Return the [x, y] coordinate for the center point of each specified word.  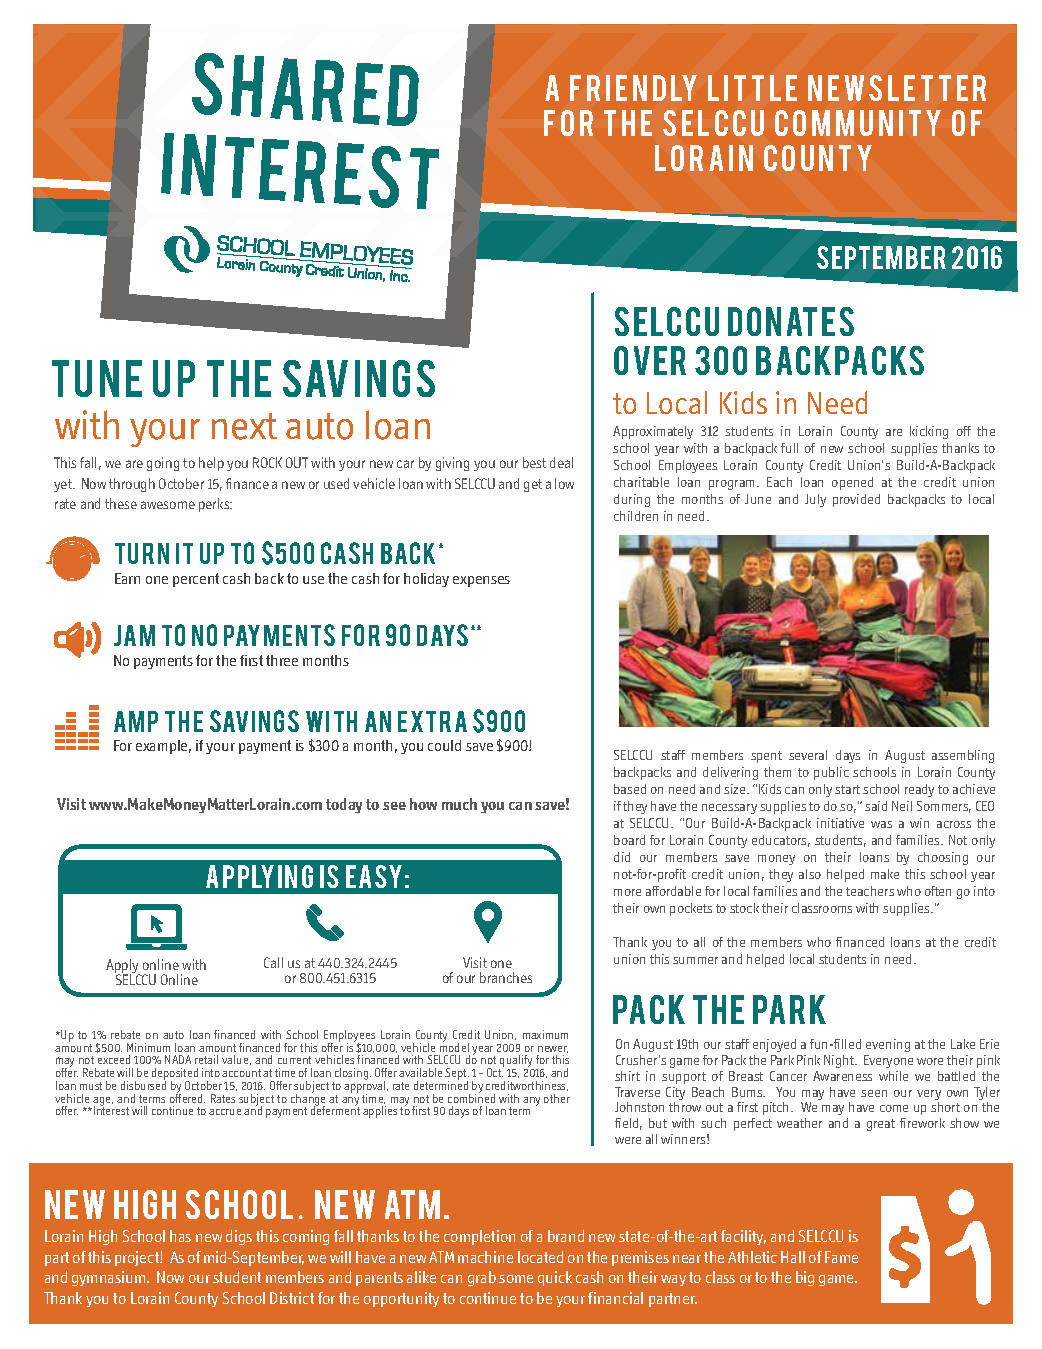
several [808, 755]
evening [888, 1045]
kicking [929, 432]
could [444, 745]
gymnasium [110, 1278]
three [282, 660]
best [534, 462]
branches [506, 977]
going [163, 464]
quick [555, 1278]
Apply [123, 967]
